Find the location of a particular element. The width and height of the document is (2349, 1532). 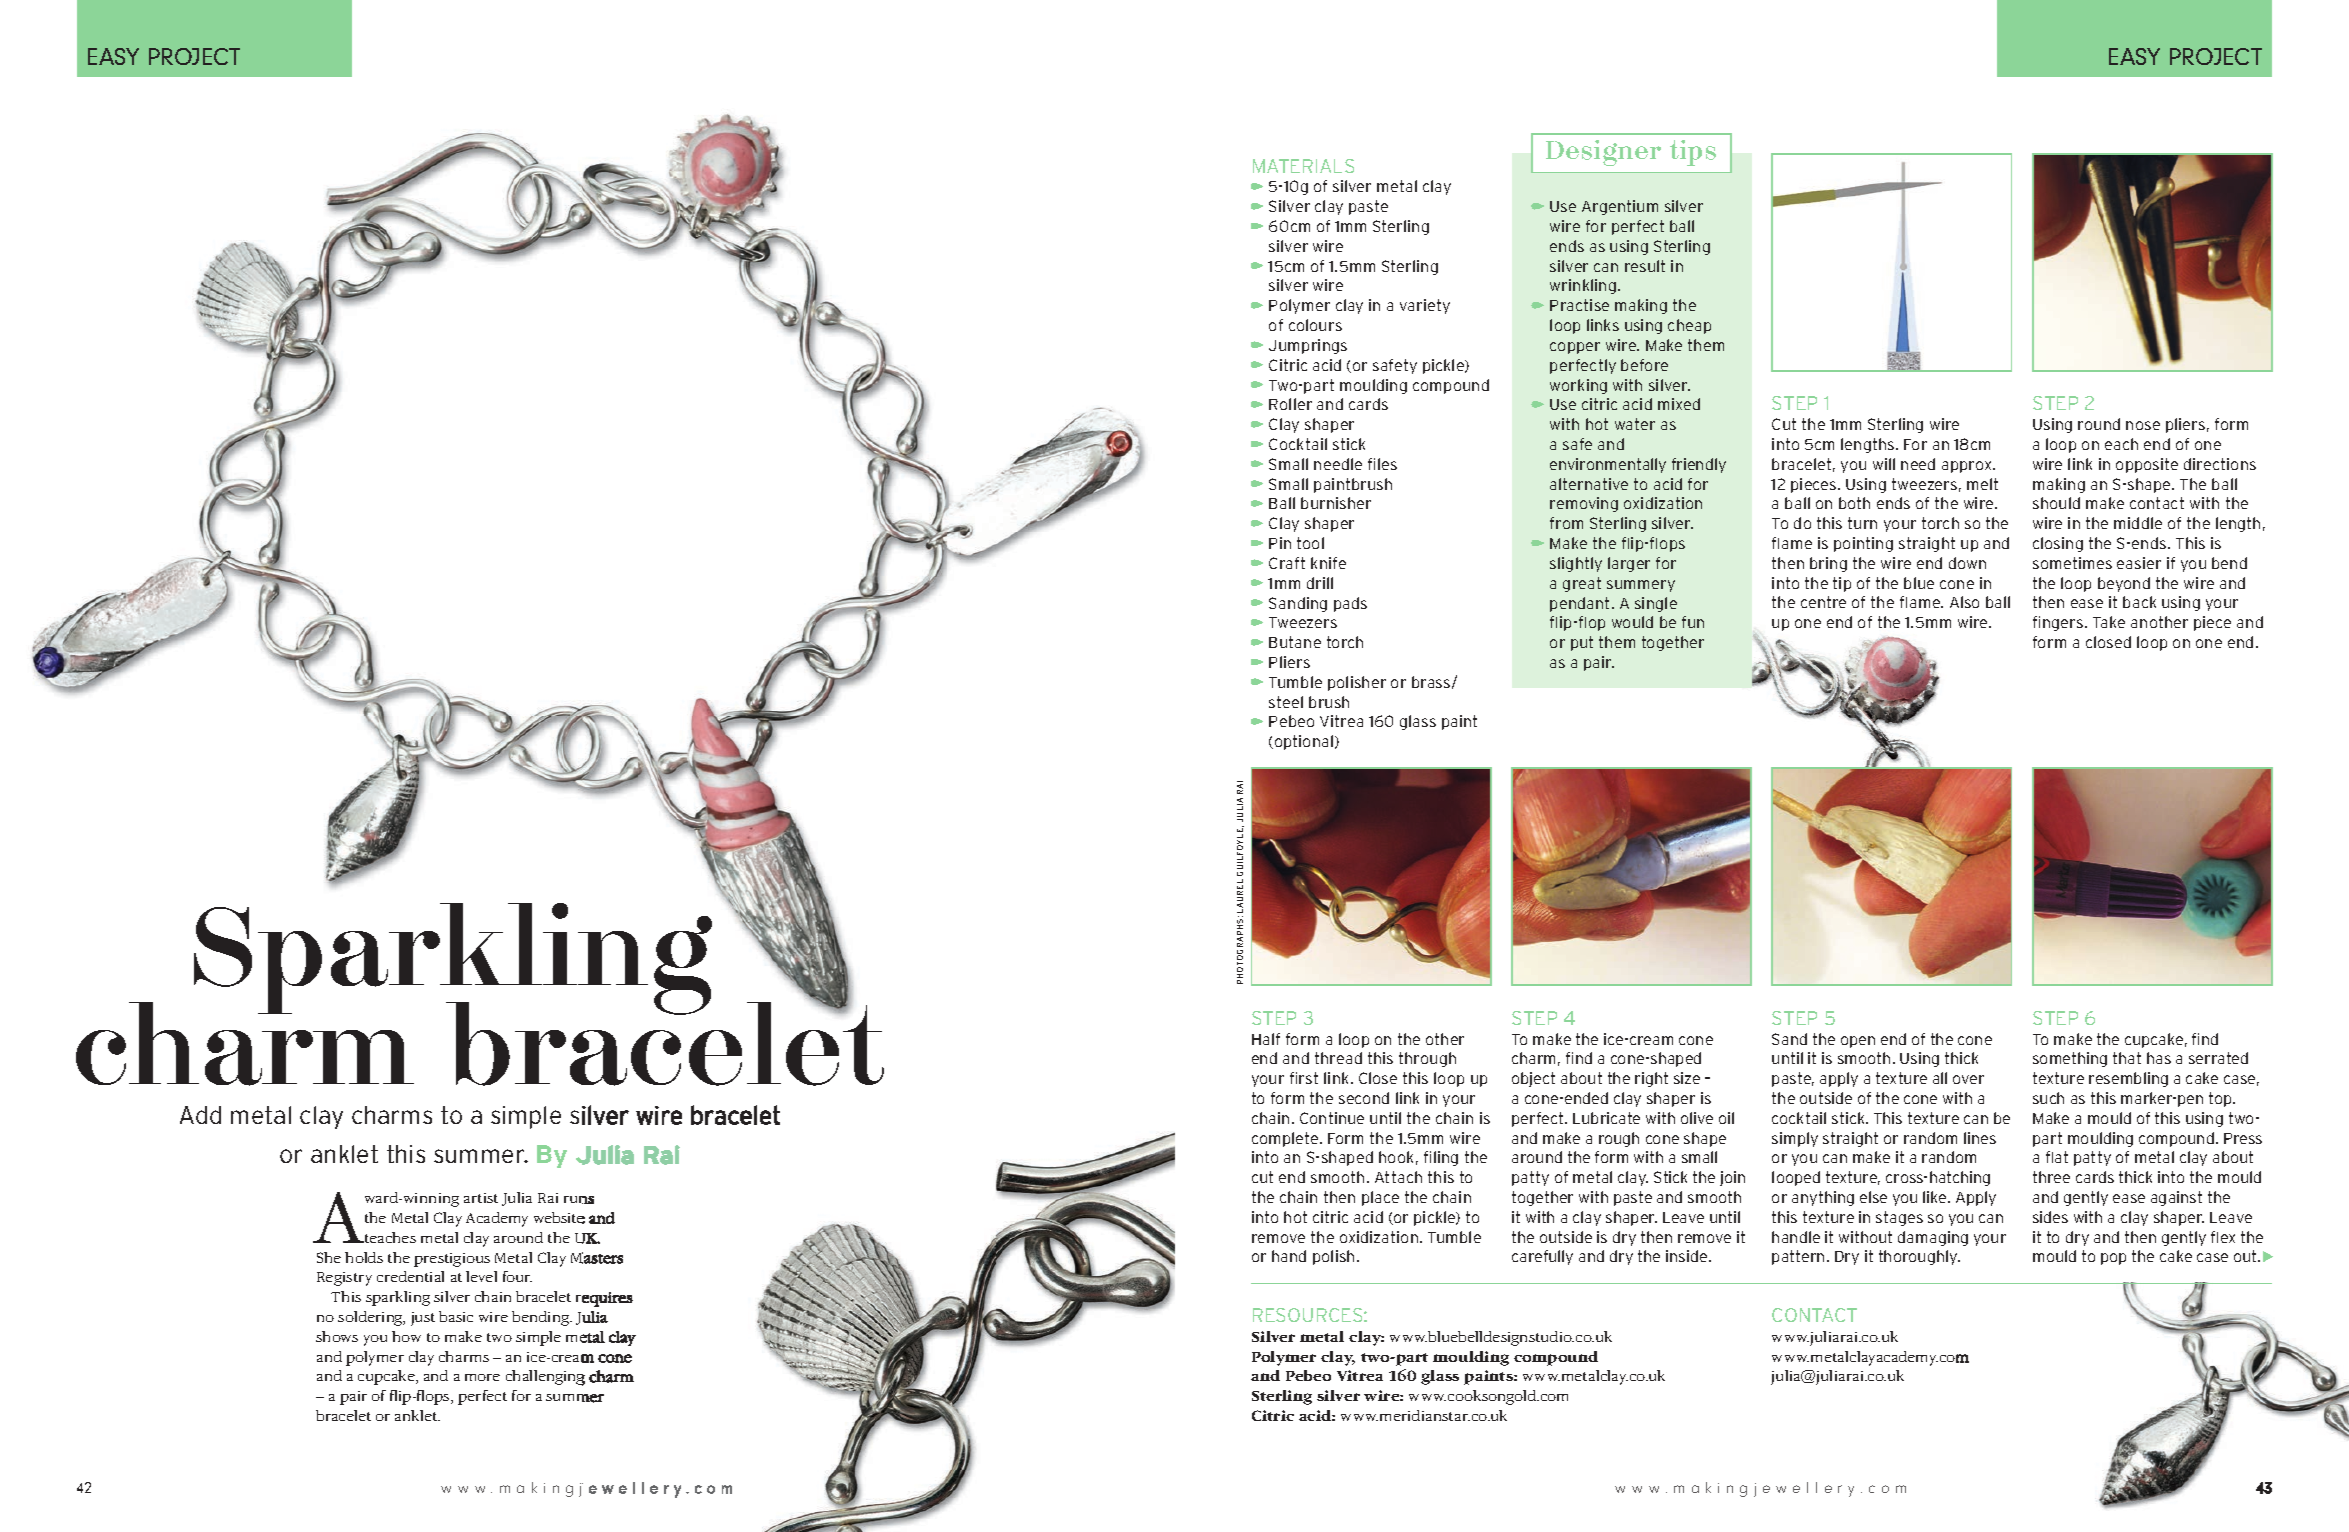

MATERIALS is located at coordinates (1303, 166).
